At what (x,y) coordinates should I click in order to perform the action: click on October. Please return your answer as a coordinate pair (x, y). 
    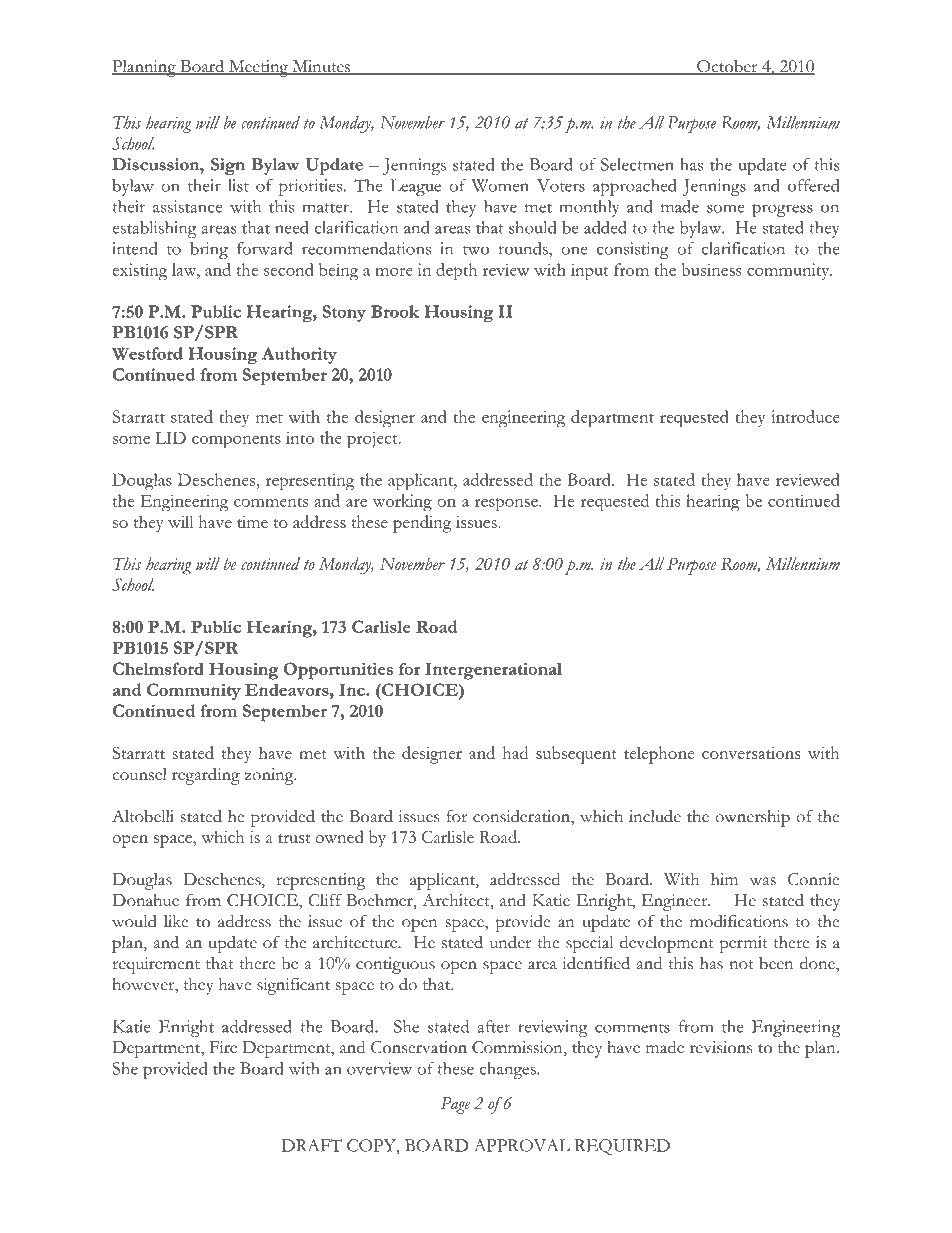
    Looking at the image, I should click on (727, 67).
